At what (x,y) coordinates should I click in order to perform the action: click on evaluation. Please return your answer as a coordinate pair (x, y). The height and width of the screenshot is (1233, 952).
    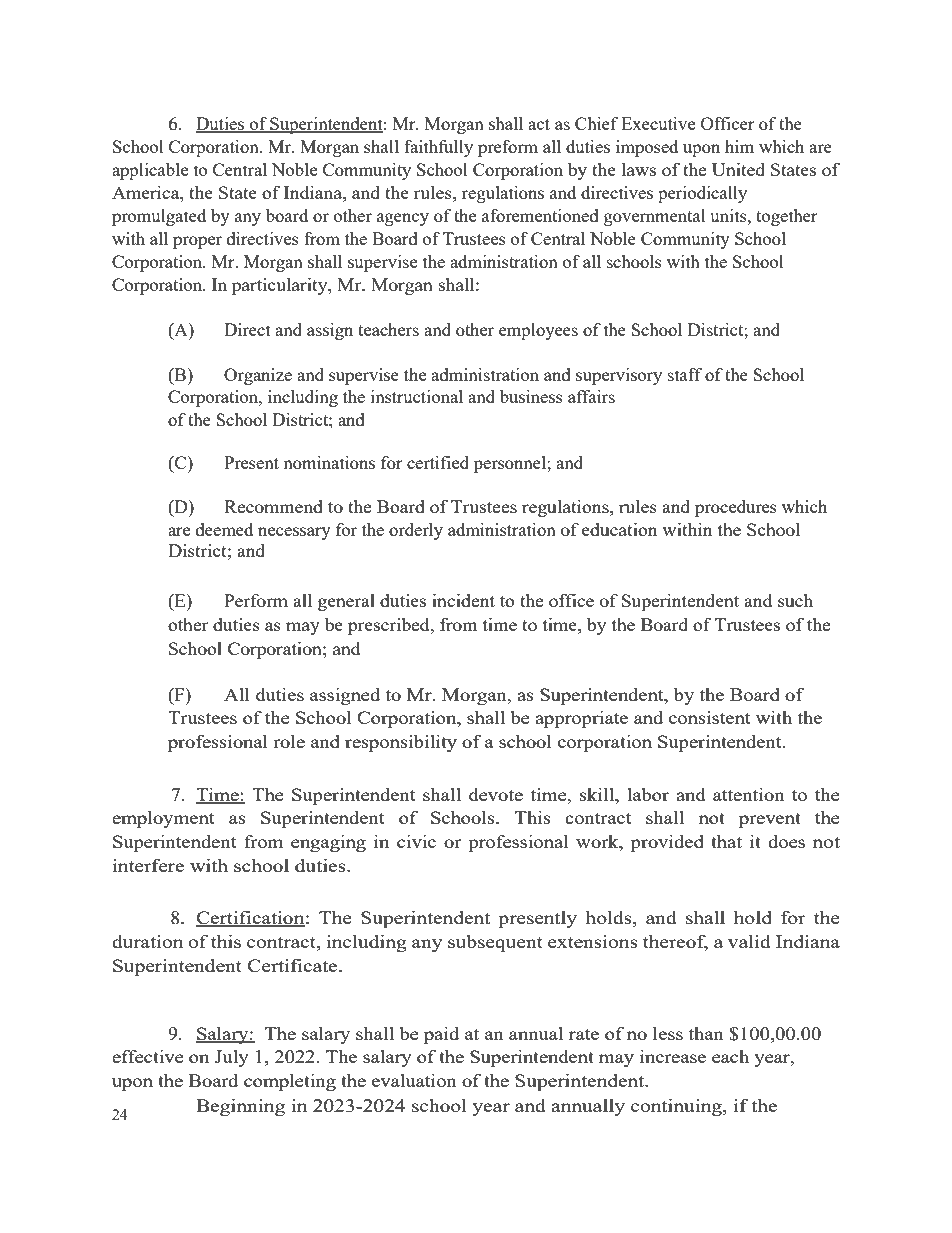
    Looking at the image, I should click on (414, 1080).
